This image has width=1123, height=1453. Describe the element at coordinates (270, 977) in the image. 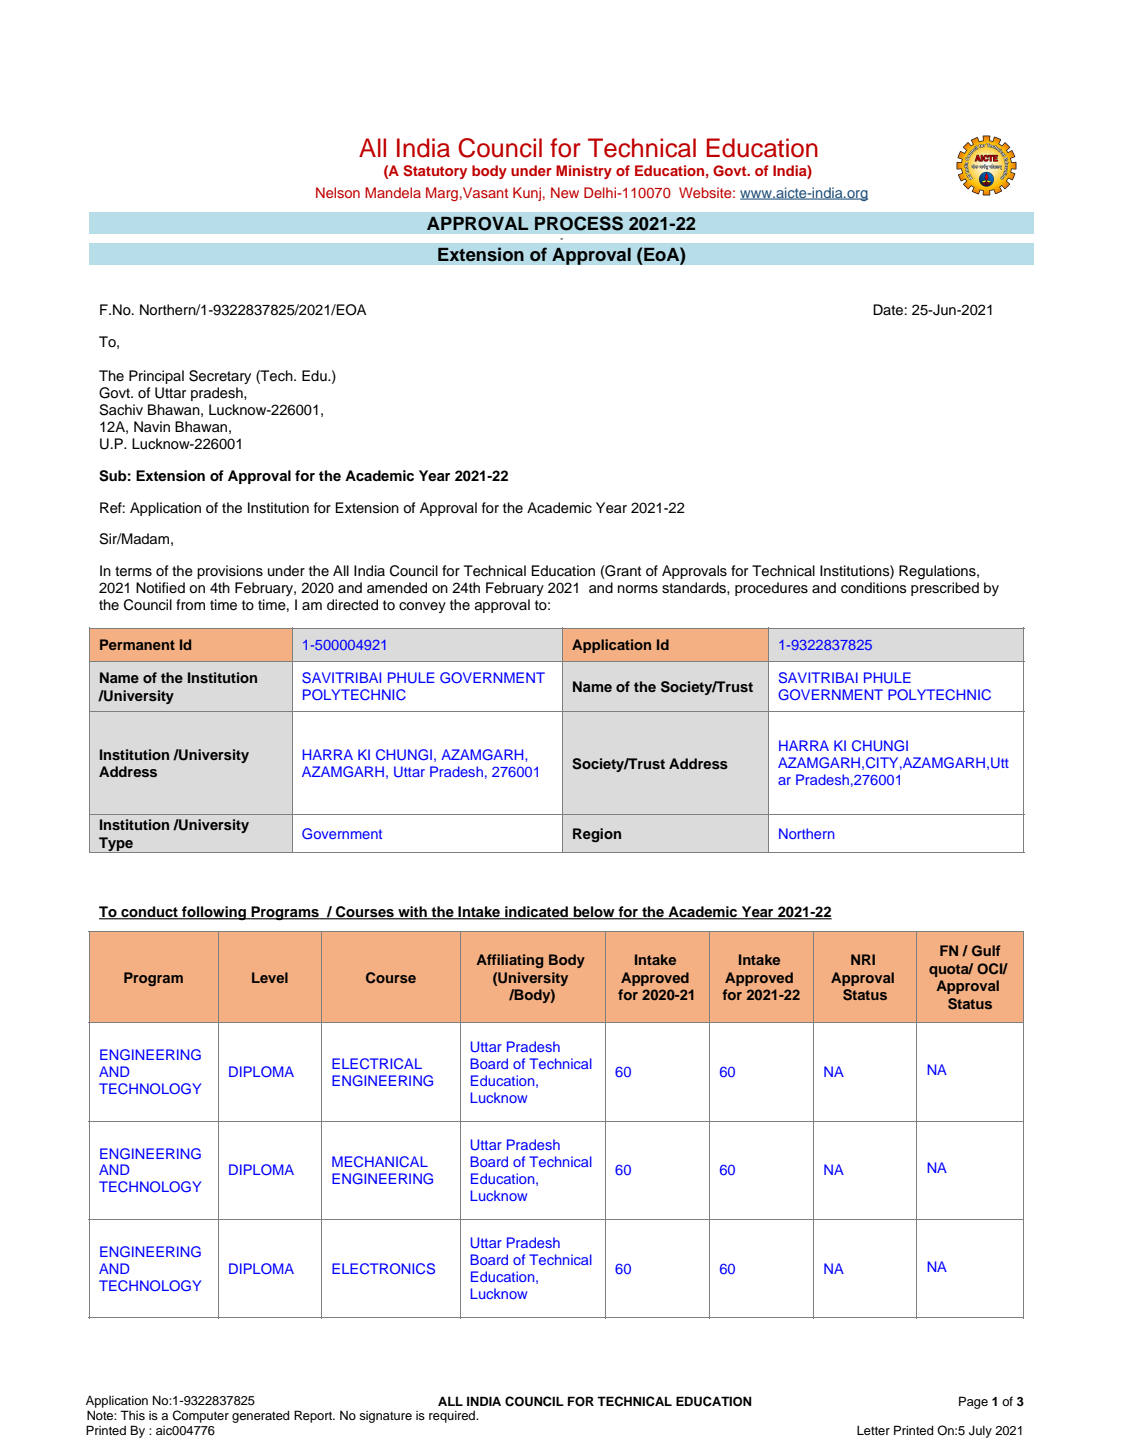

I see `Level` at that location.
